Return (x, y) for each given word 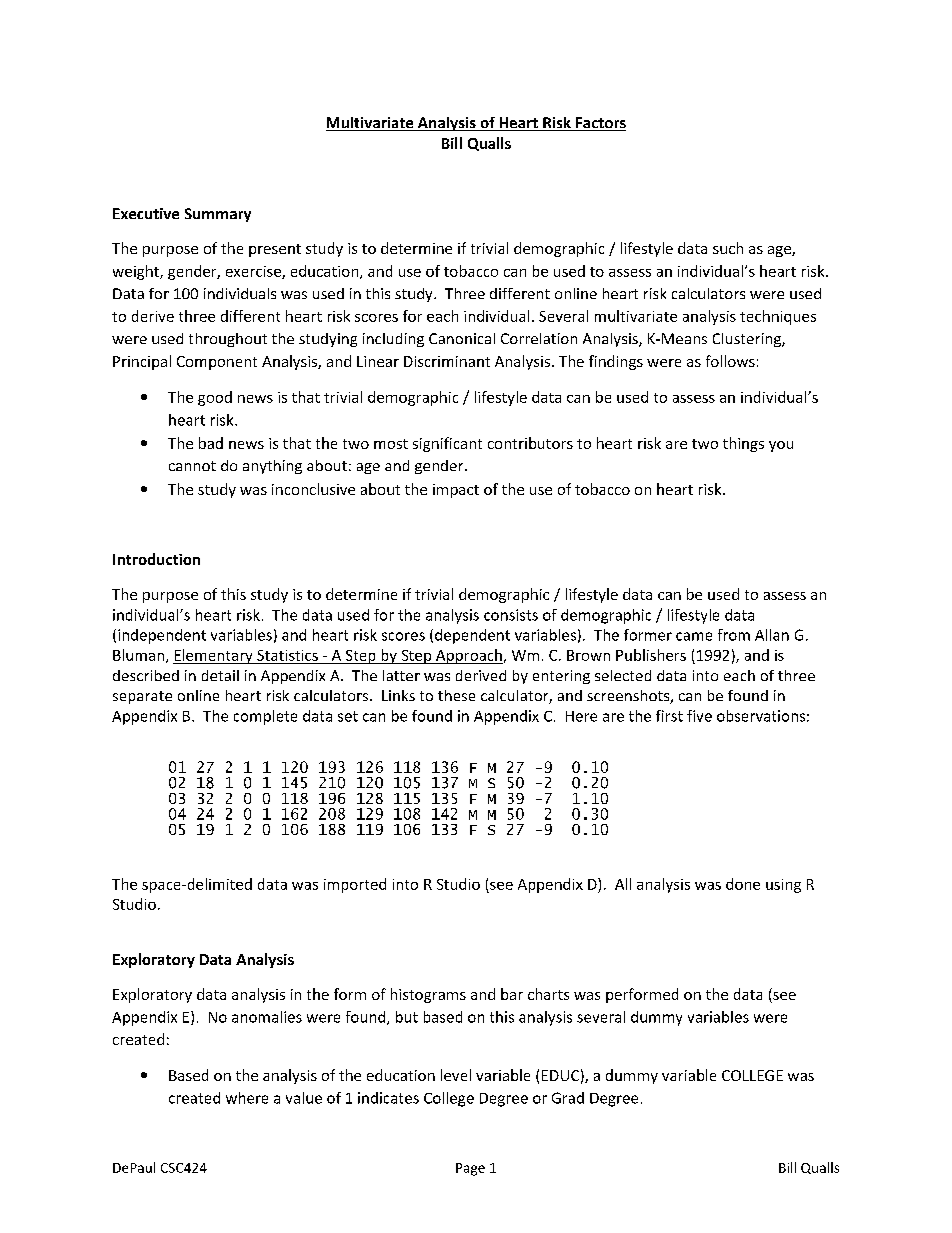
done (743, 884)
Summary (218, 215)
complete (265, 717)
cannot (192, 466)
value (304, 1098)
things (743, 444)
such (728, 248)
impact (456, 491)
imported (355, 885)
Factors (600, 124)
